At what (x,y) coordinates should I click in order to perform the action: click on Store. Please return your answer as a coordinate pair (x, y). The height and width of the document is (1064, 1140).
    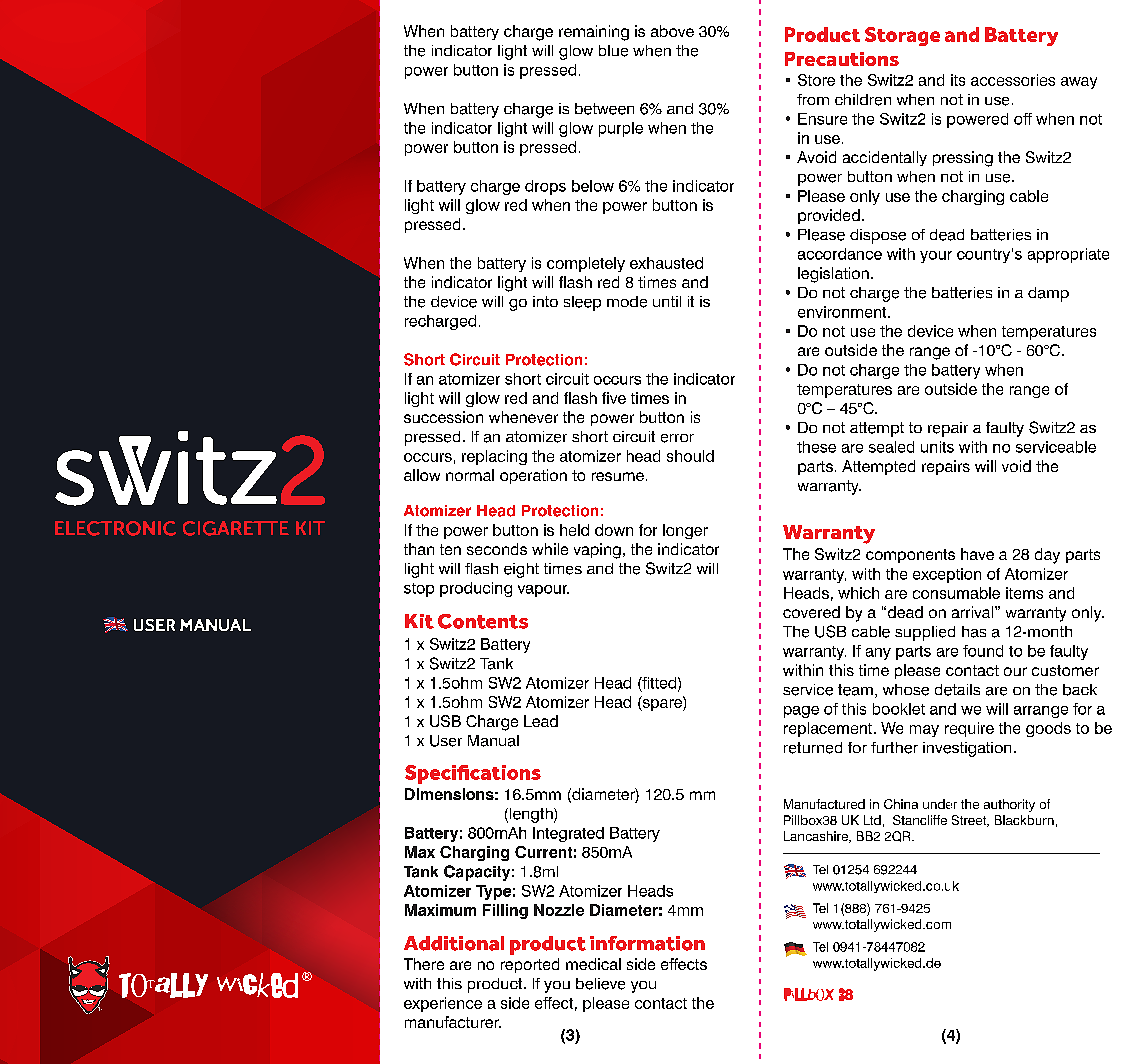
    Looking at the image, I should click on (816, 80).
